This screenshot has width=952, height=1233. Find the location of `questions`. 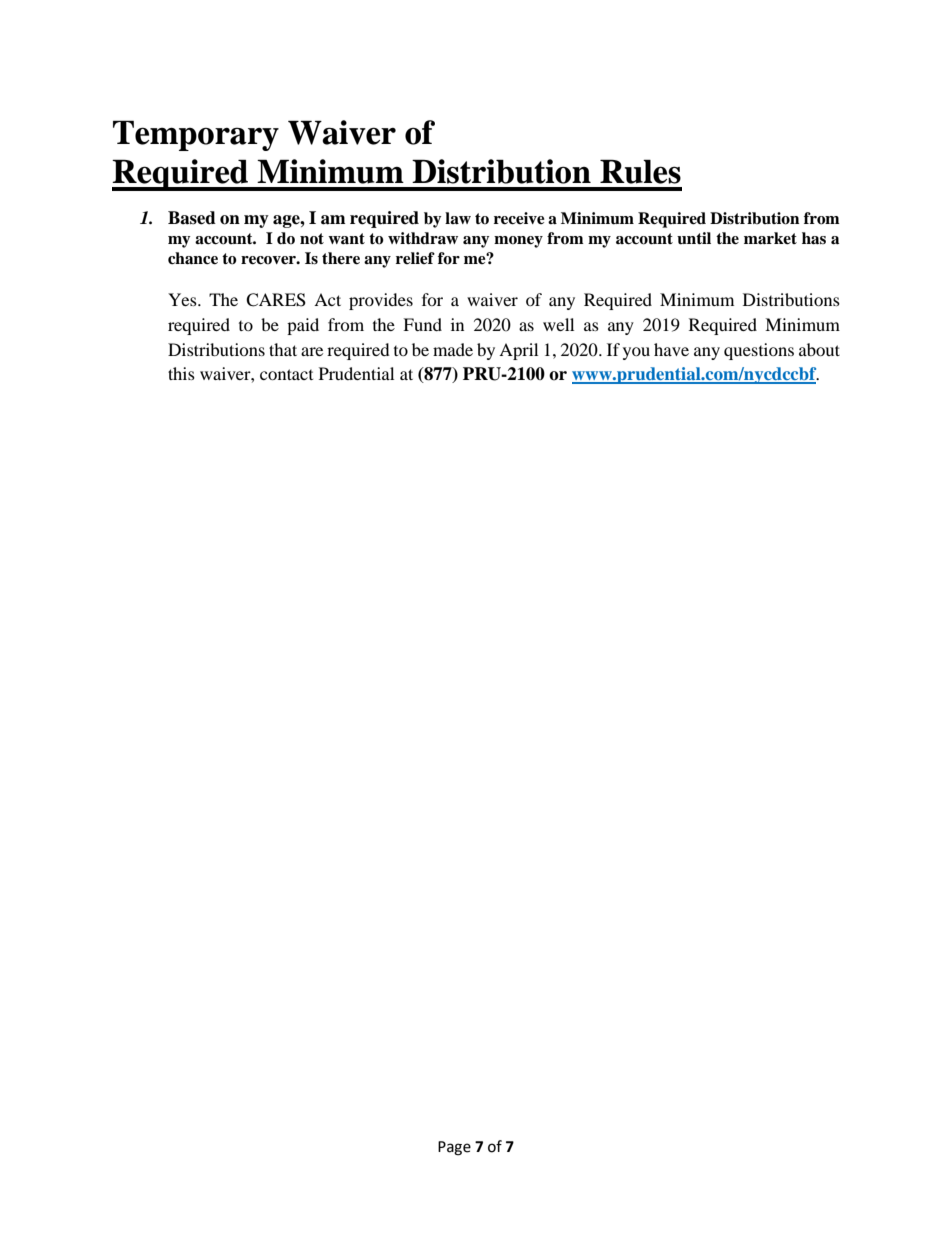

questions is located at coordinates (759, 351).
